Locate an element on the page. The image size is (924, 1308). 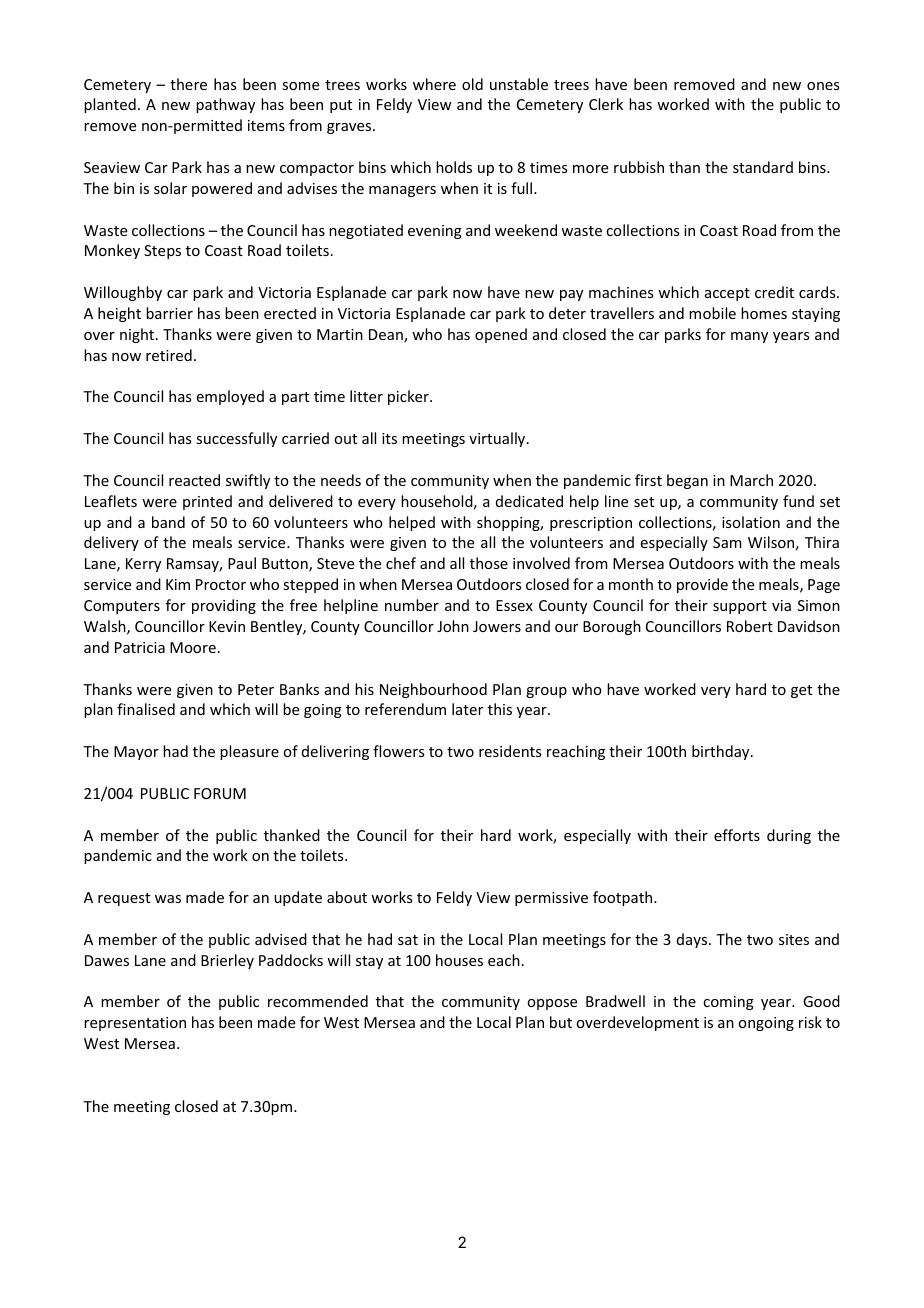
pathway is located at coordinates (225, 105).
